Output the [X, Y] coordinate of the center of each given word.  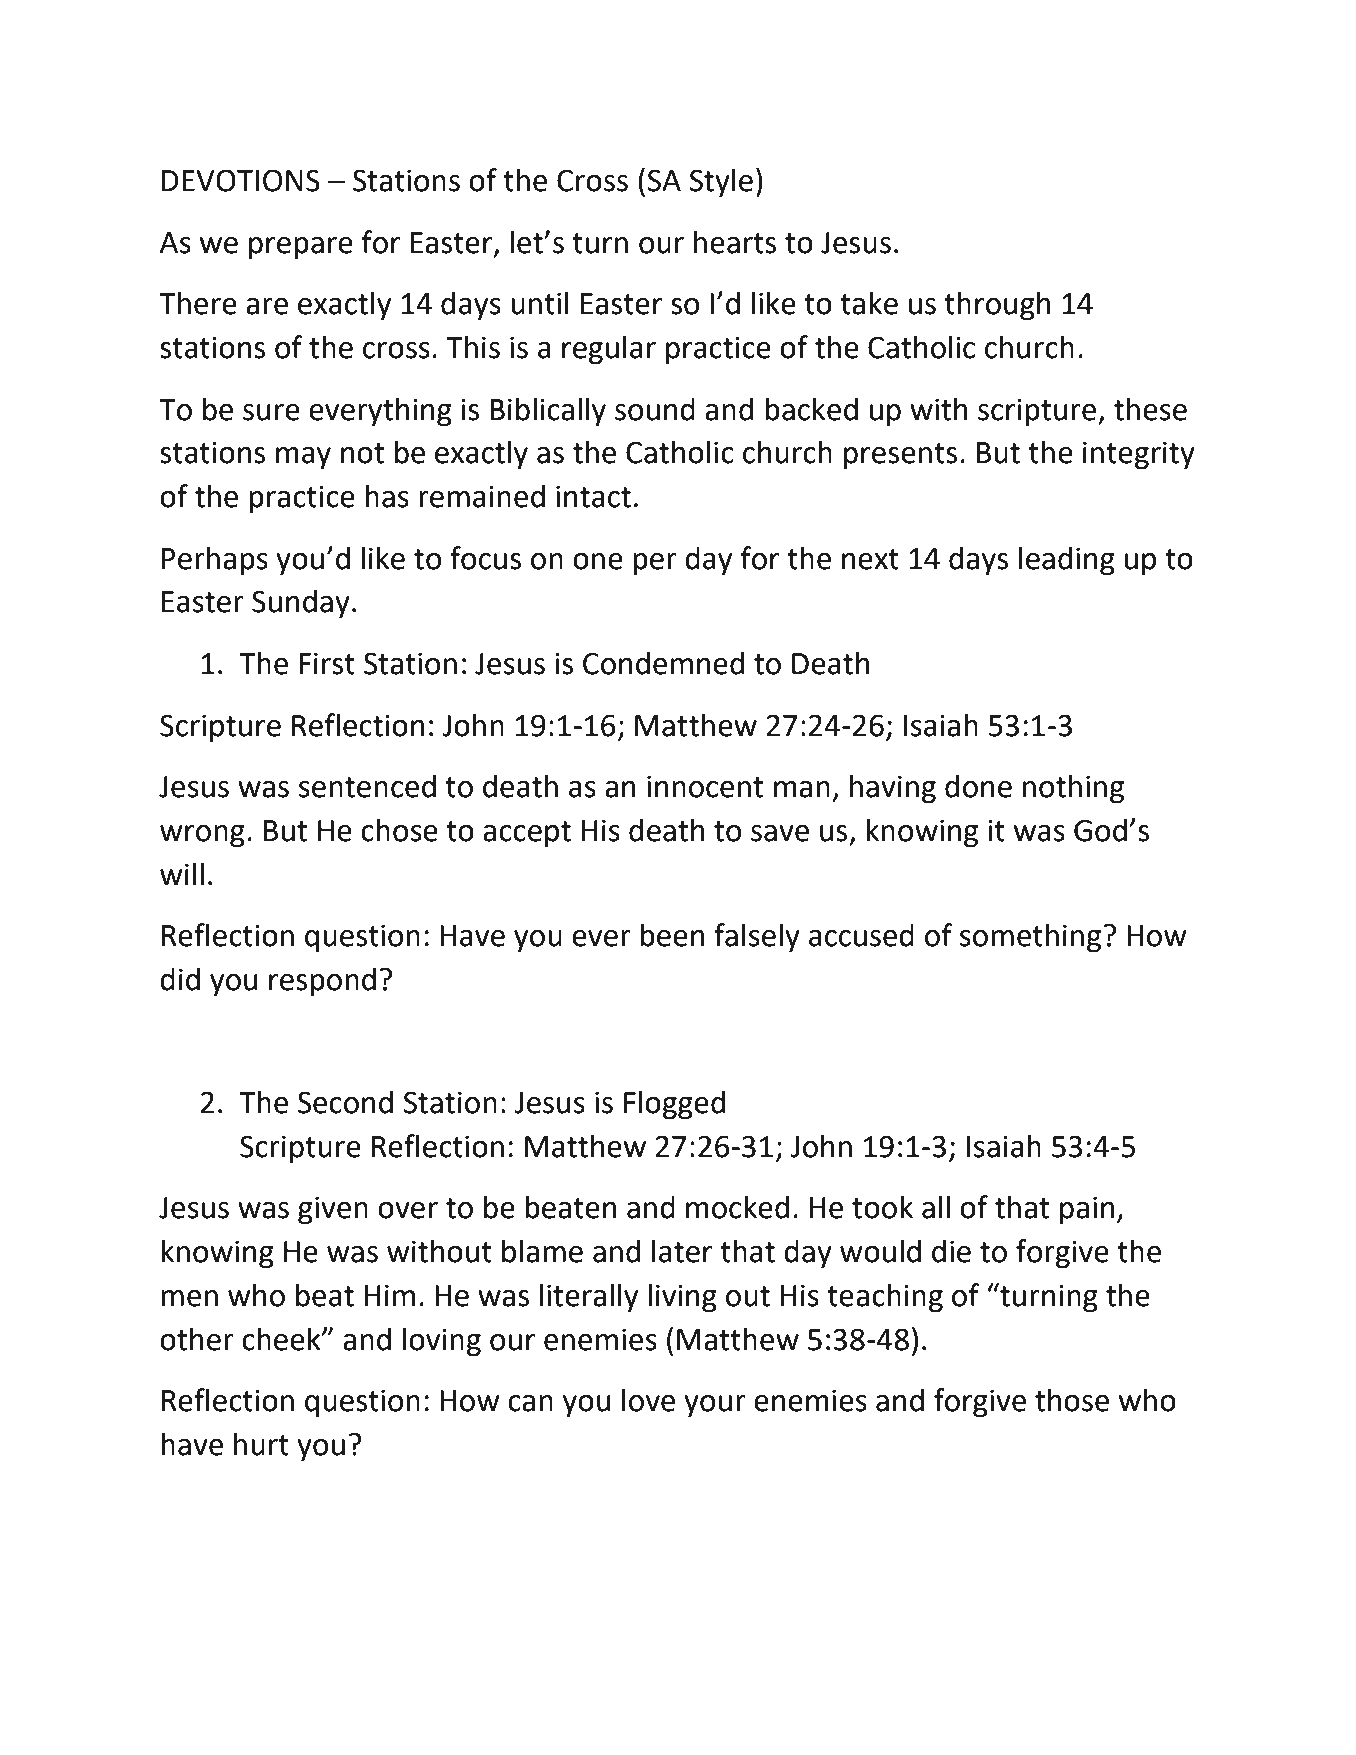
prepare [301, 248]
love [648, 1400]
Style [721, 183]
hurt [261, 1444]
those [1072, 1400]
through [997, 306]
